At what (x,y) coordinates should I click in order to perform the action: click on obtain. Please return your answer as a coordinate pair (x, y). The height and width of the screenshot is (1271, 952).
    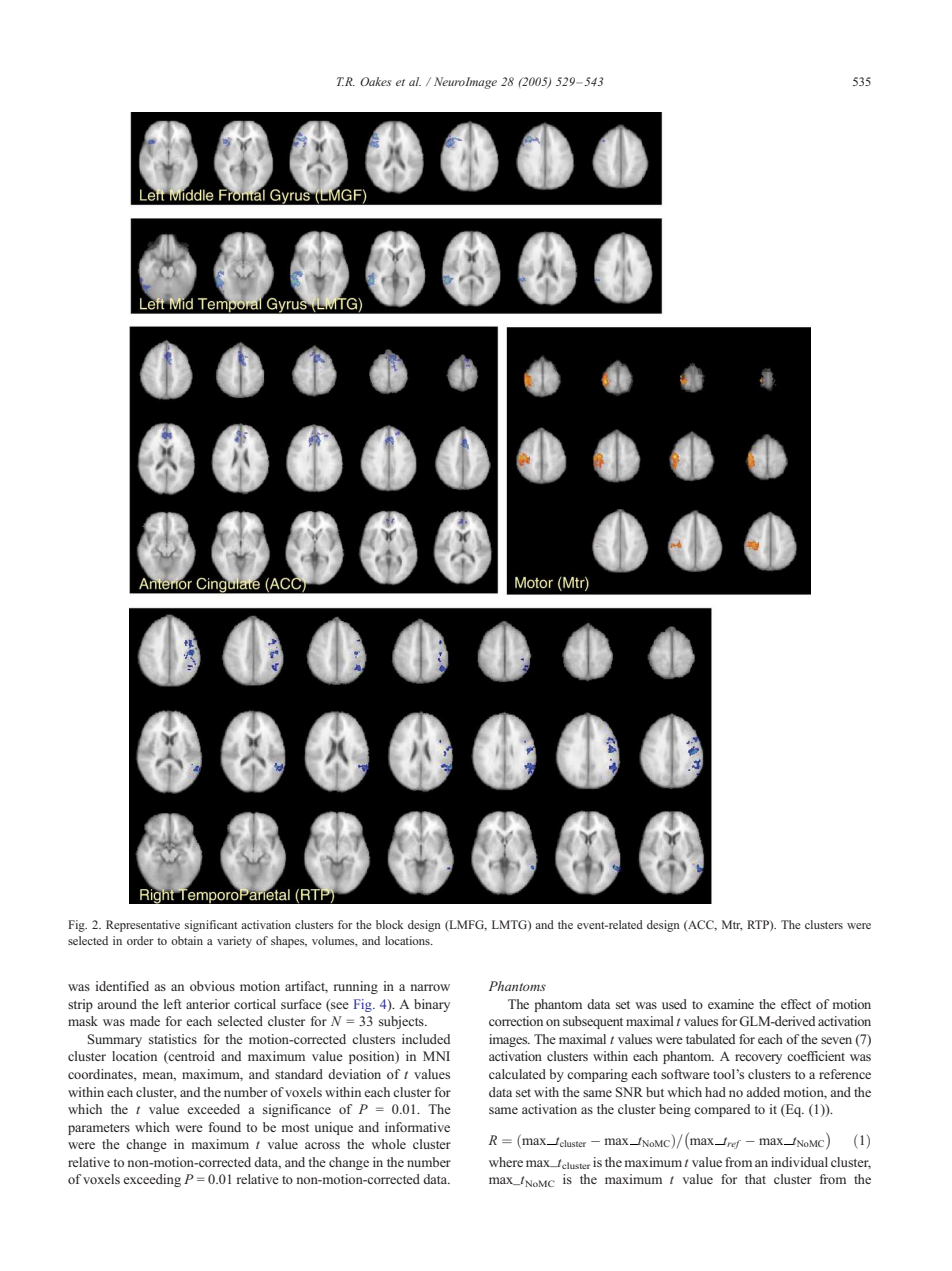
    Looking at the image, I should click on (187, 940).
